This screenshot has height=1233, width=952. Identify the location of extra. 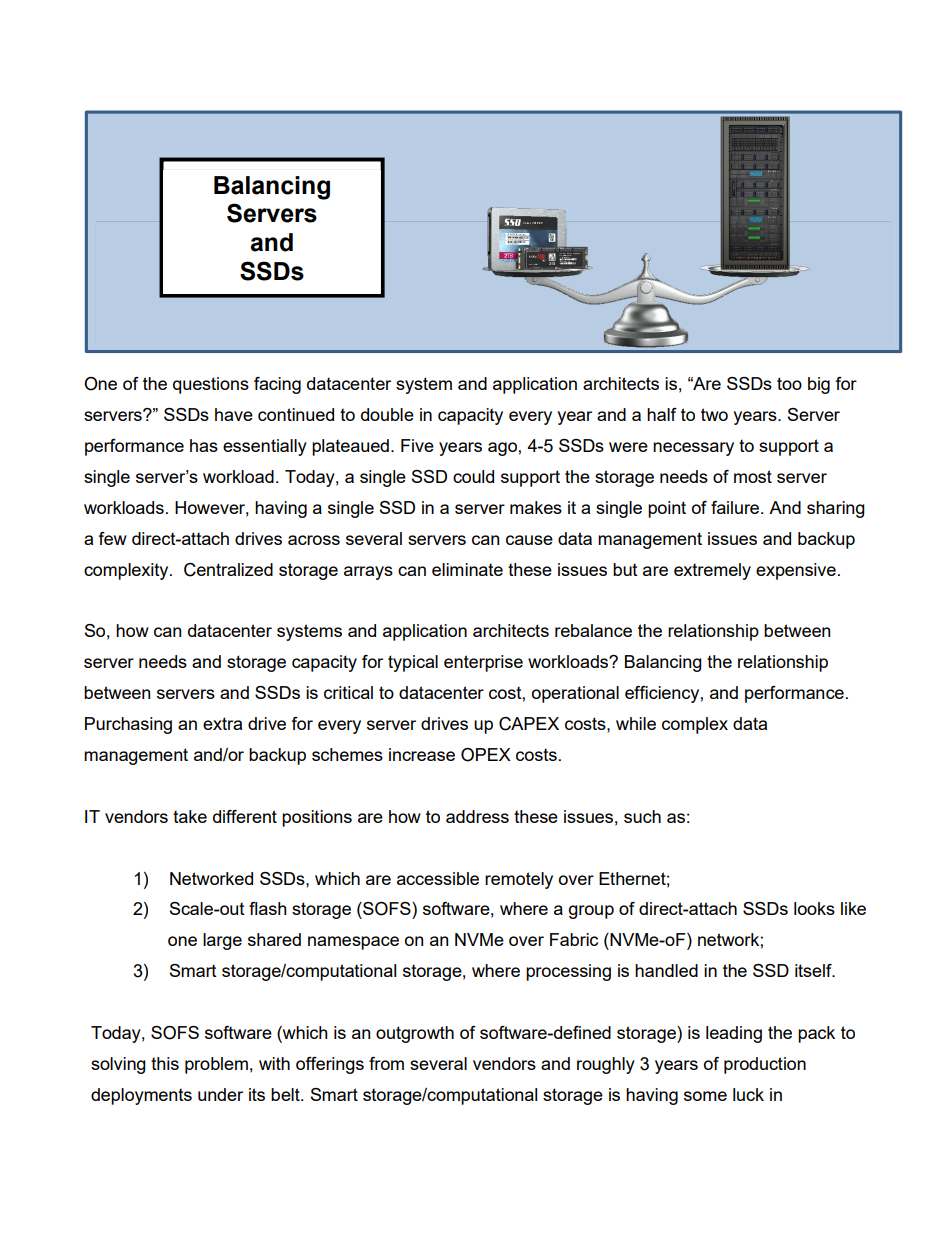
(222, 723).
